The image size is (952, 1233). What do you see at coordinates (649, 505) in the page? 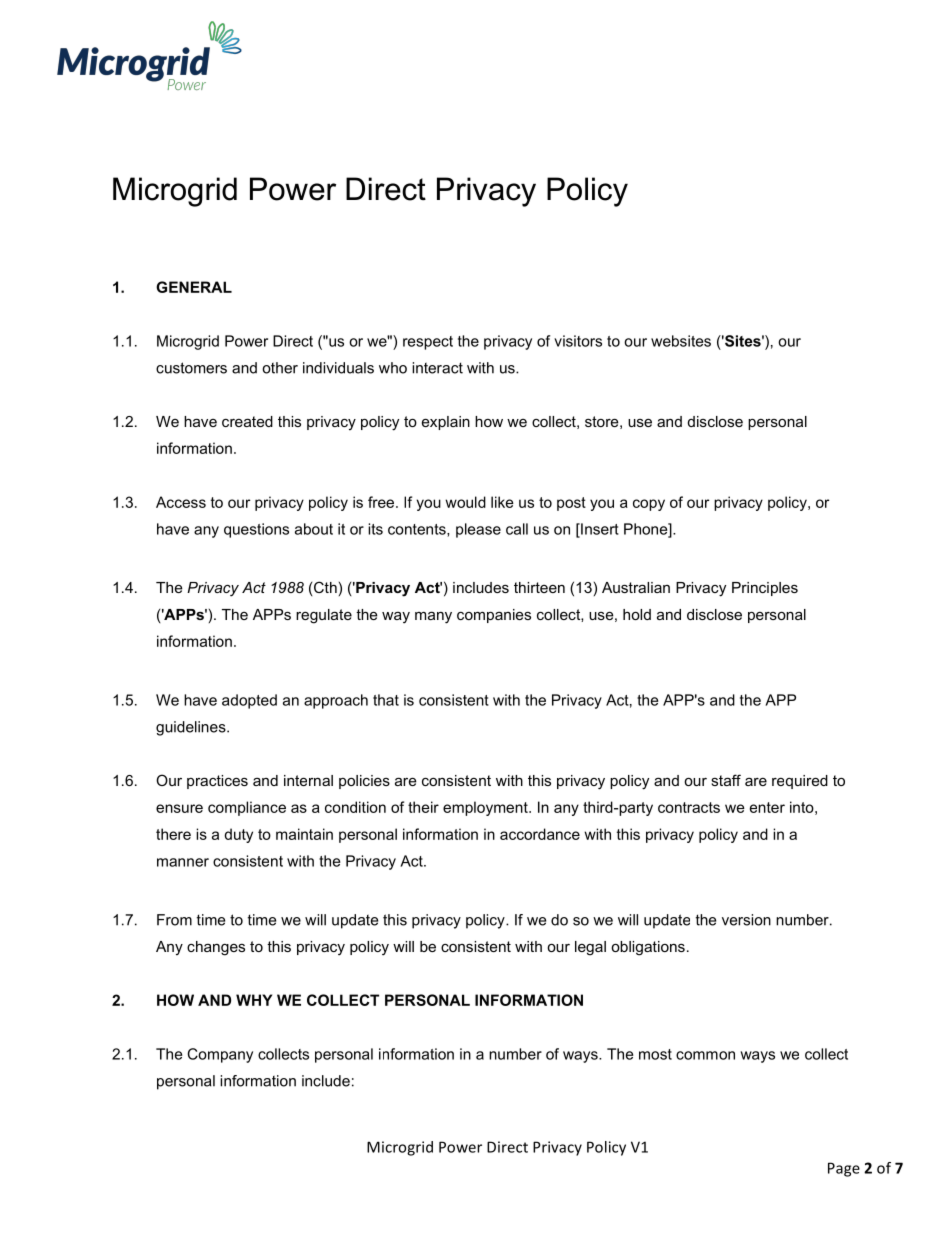
I see `copy` at bounding box center [649, 505].
